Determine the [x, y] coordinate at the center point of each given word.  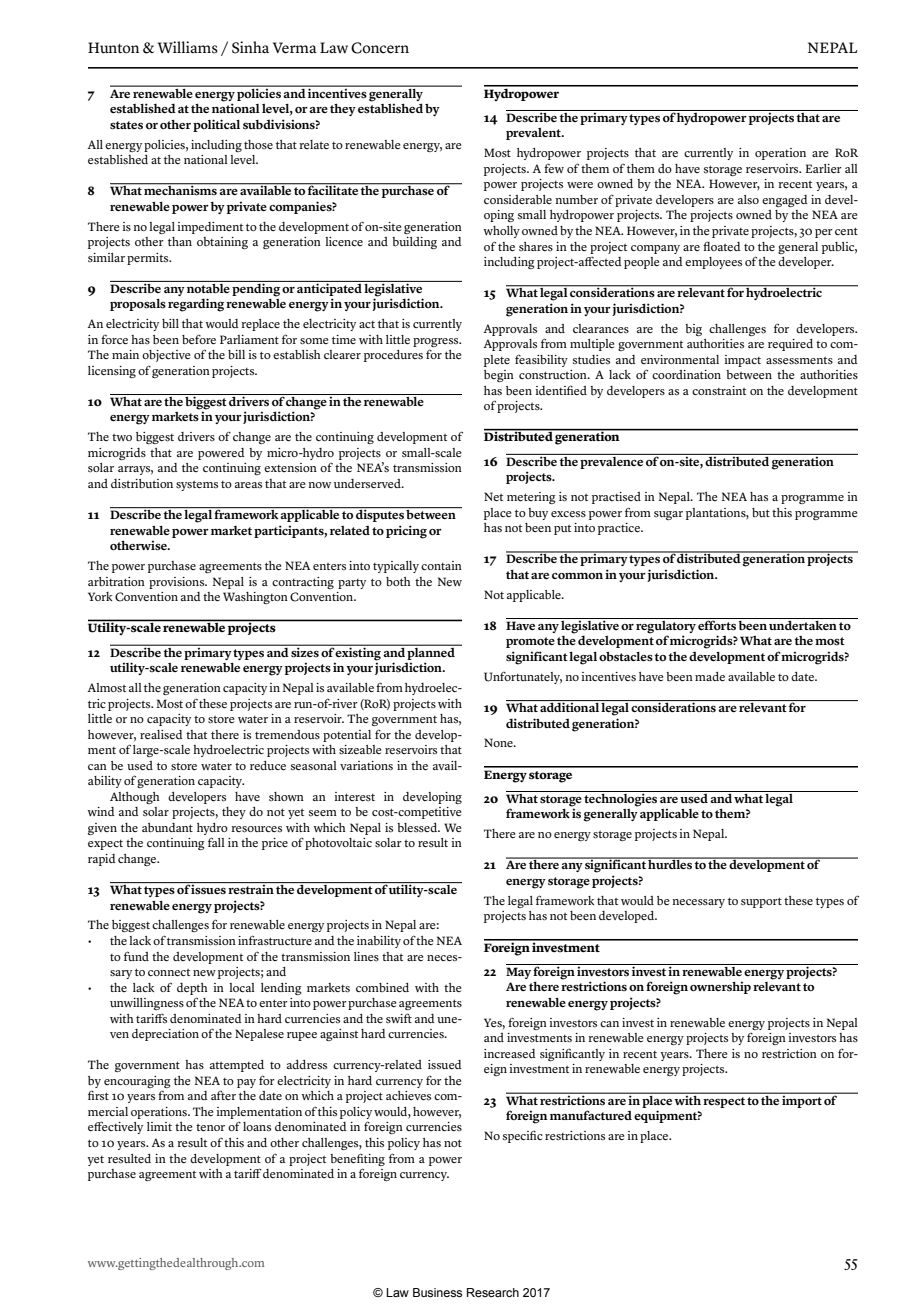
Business [437, 1292]
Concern [380, 48]
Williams [188, 47]
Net [493, 496]
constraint [719, 391]
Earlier [823, 168]
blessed [418, 827]
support [761, 902]
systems [197, 486]
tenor [210, 1127]
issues [209, 888]
